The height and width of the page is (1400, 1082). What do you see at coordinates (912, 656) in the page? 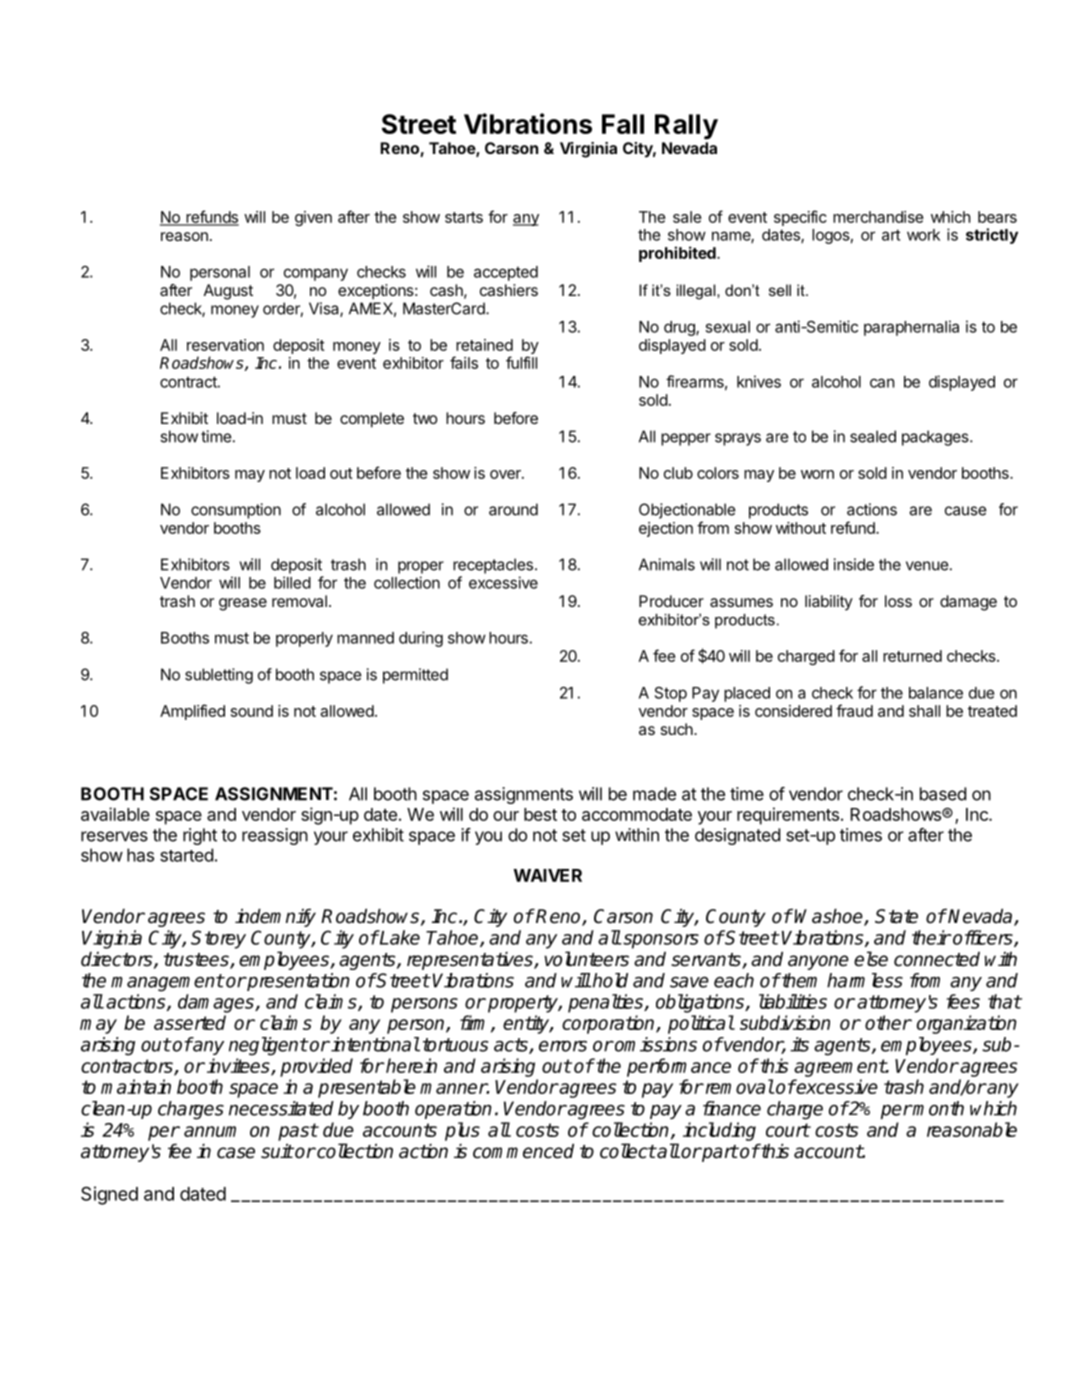
I see `returned` at bounding box center [912, 656].
